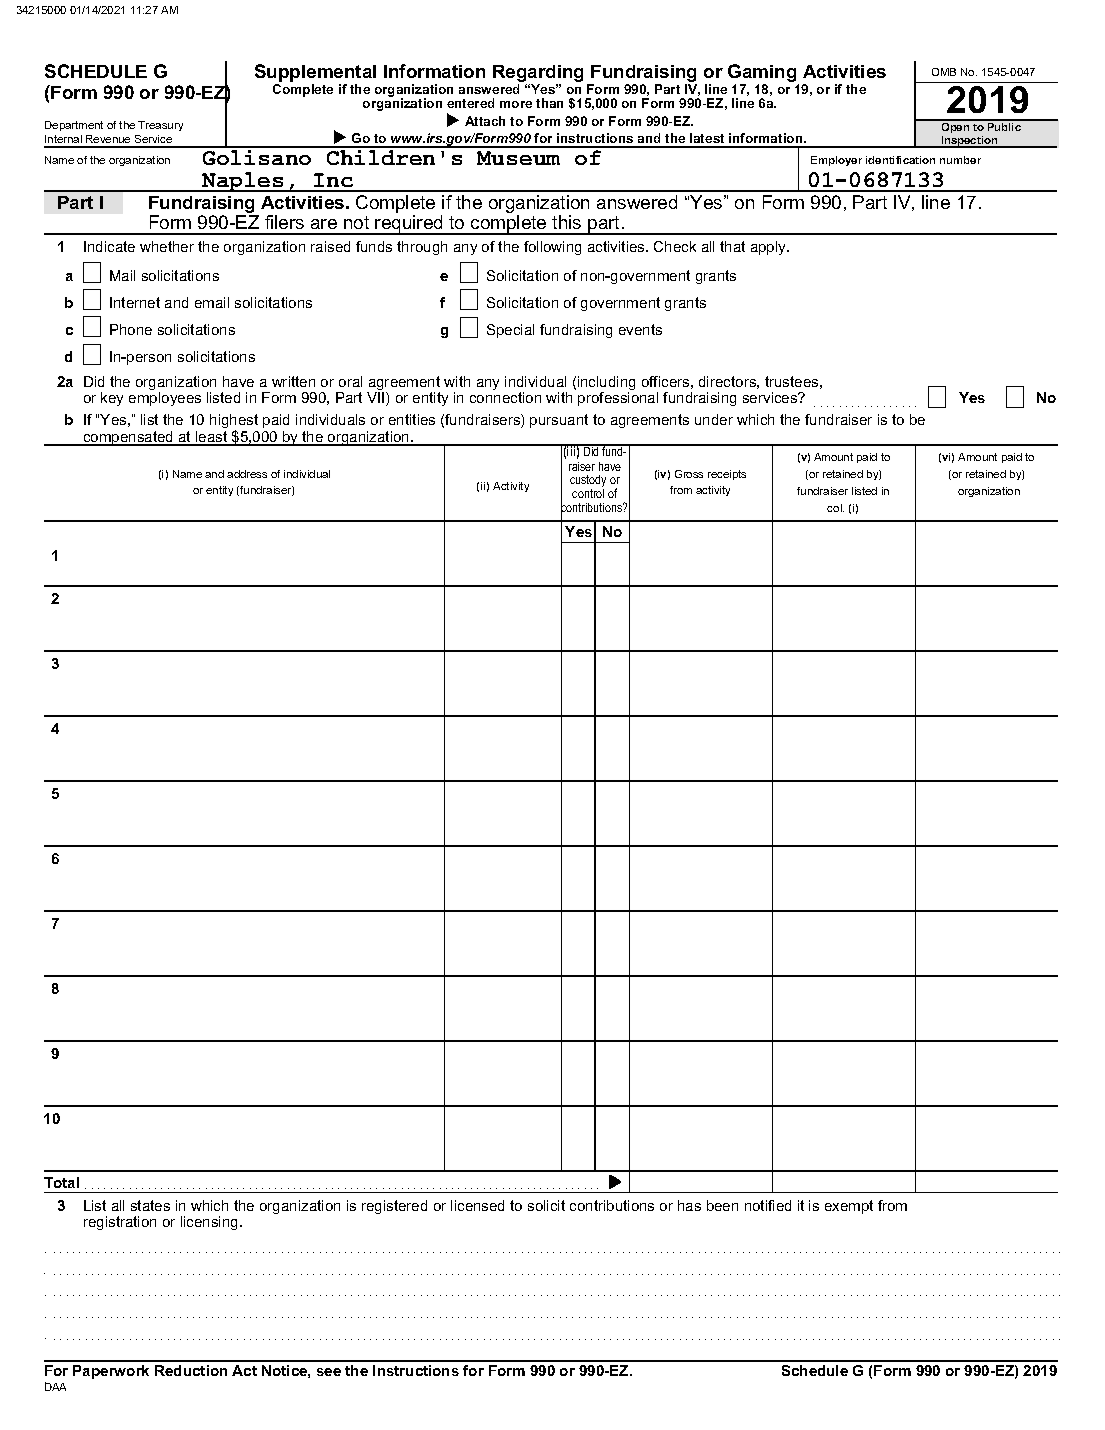 This screenshot has width=1105, height=1430. Describe the element at coordinates (516, 104) in the screenshot. I see `more` at that location.
